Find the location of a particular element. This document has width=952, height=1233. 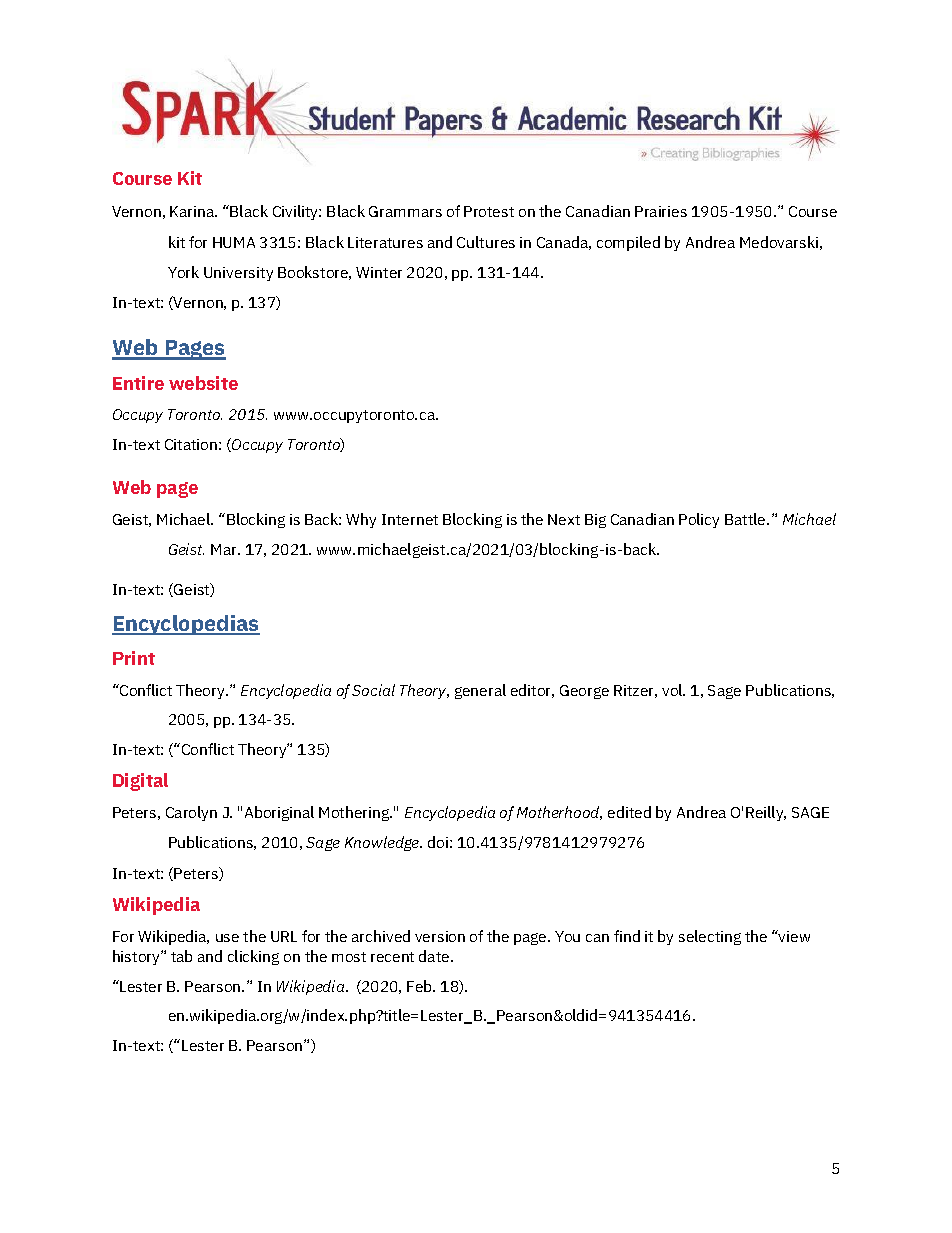

edited is located at coordinates (629, 812).
